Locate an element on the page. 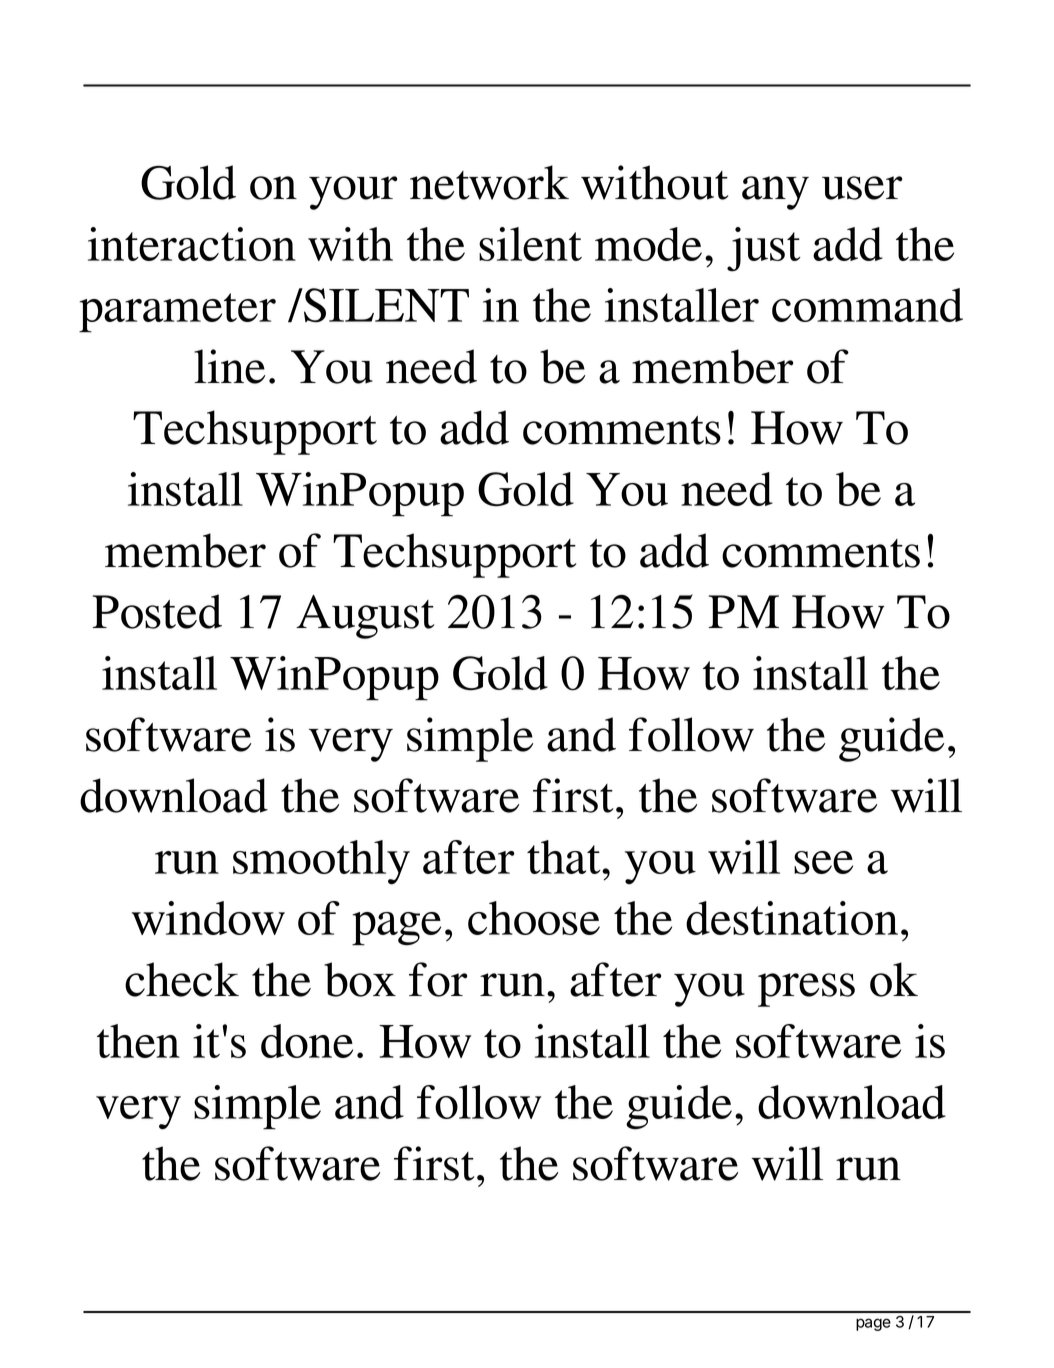  any is located at coordinates (775, 193).
